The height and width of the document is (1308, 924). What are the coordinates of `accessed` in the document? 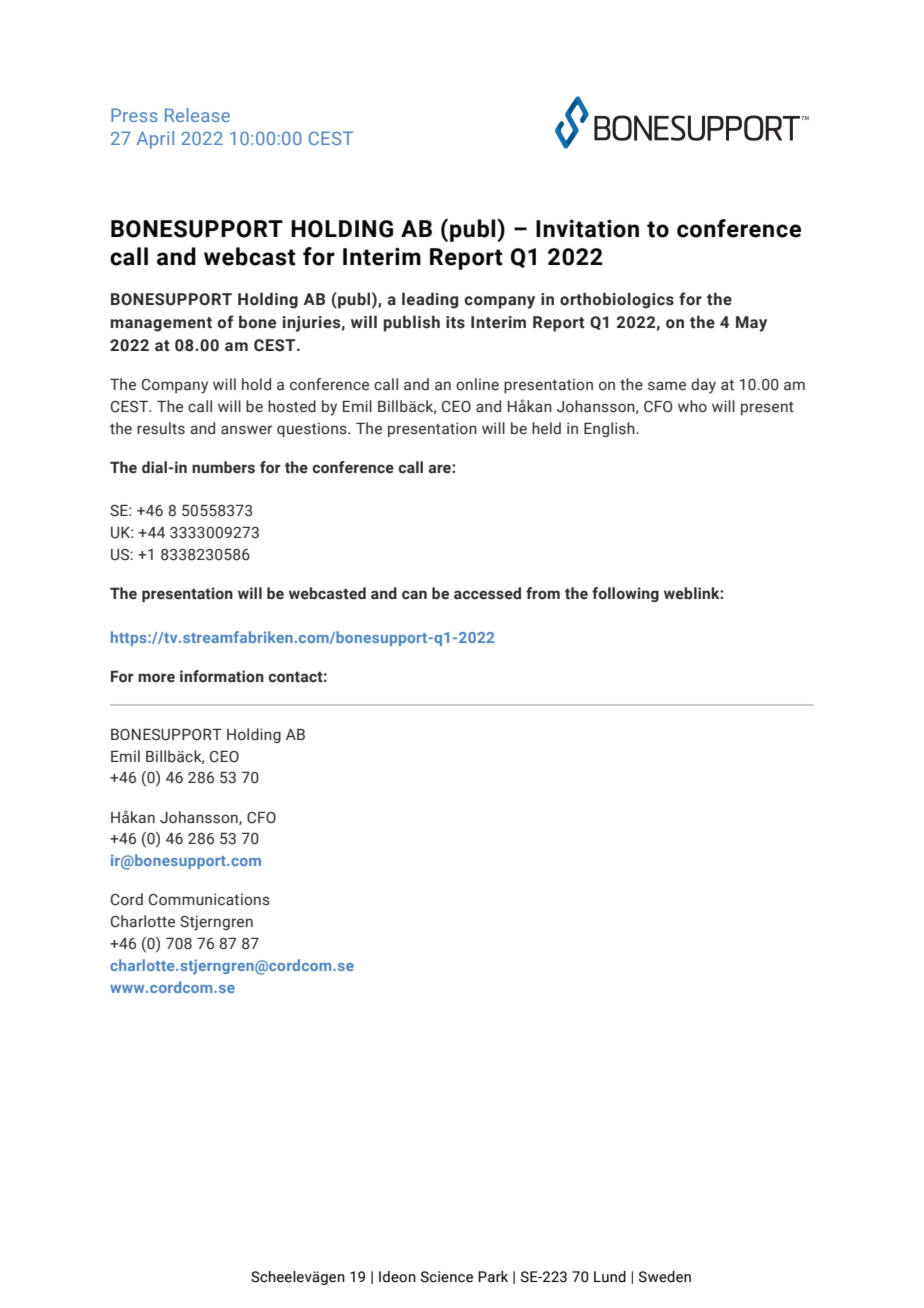 It's located at (487, 593).
